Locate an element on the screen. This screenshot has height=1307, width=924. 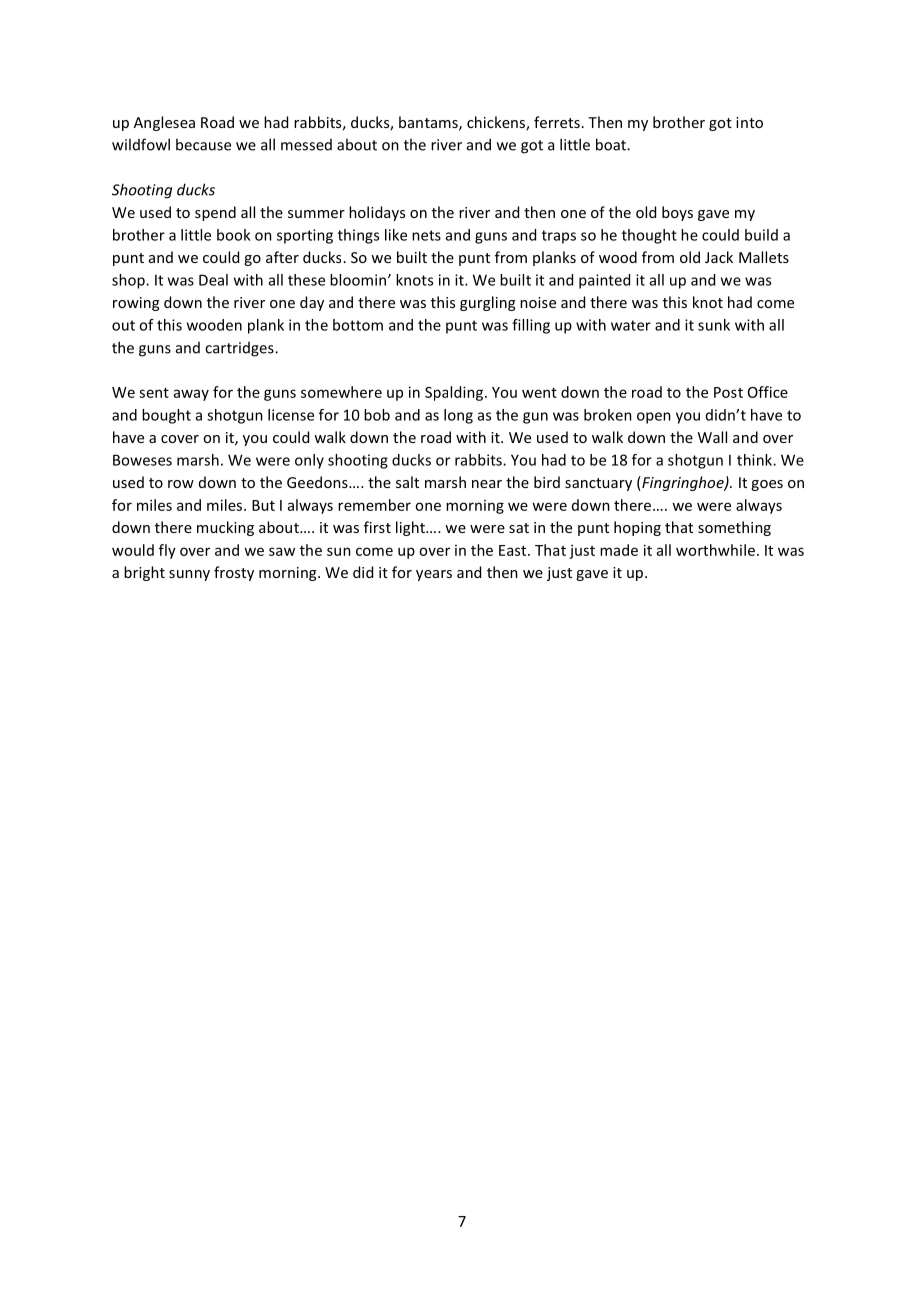
because is located at coordinates (203, 144).
